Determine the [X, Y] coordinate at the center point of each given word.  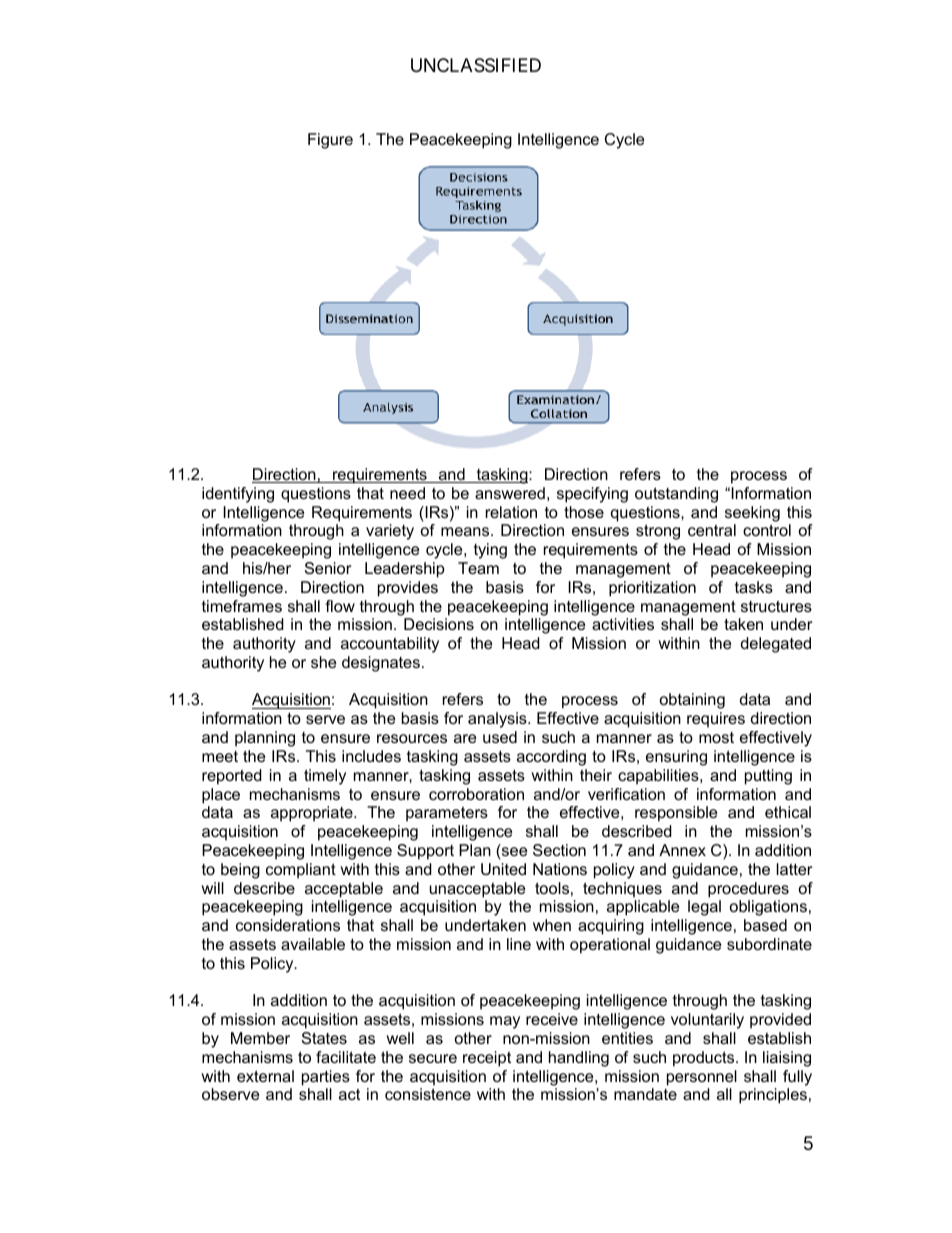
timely [325, 777]
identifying [238, 495]
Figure [330, 141]
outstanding [676, 495]
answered [510, 493]
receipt [487, 1059]
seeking [752, 514]
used [500, 737]
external [265, 1076]
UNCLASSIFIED [476, 65]
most [716, 737]
